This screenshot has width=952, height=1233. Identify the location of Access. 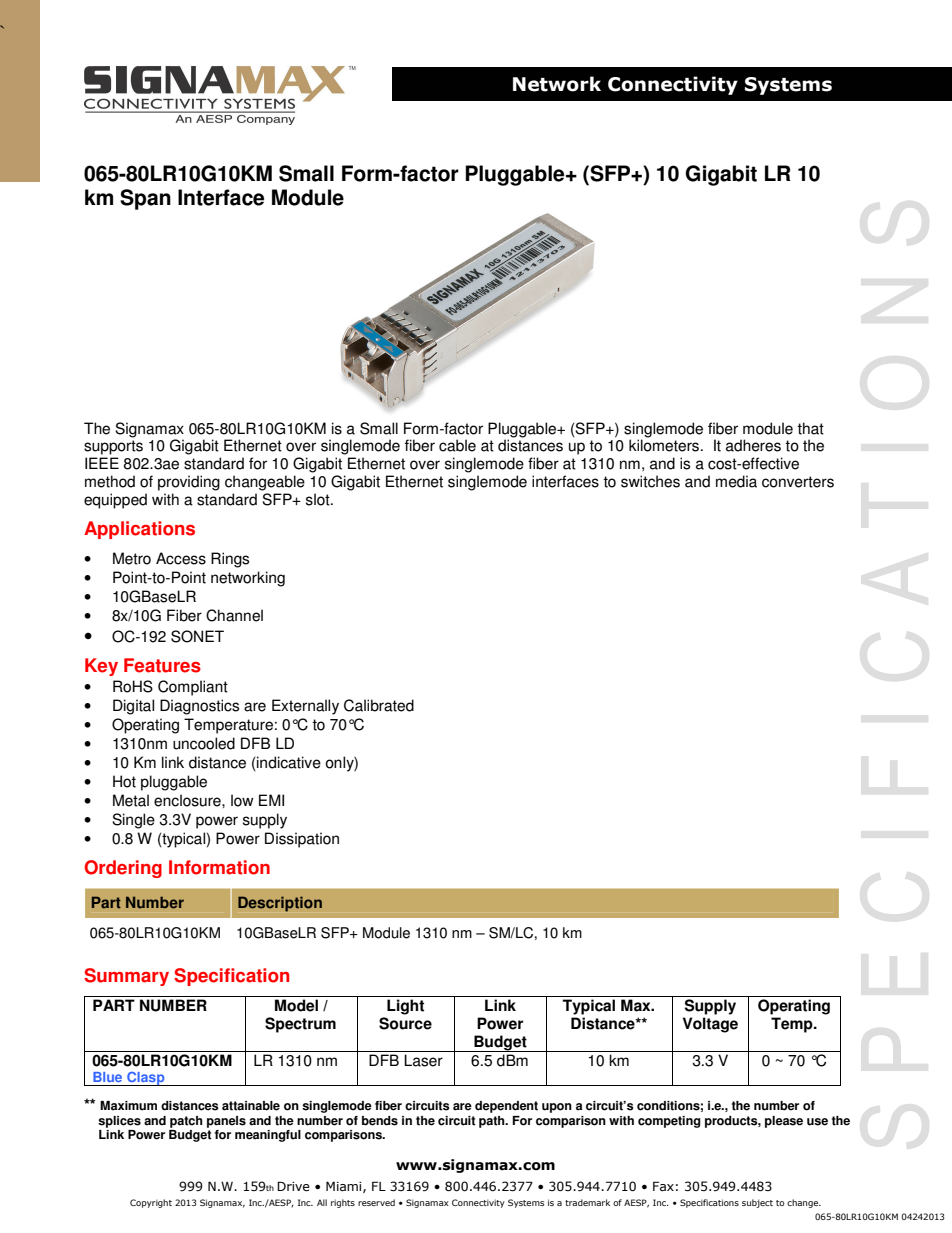
(181, 558).
